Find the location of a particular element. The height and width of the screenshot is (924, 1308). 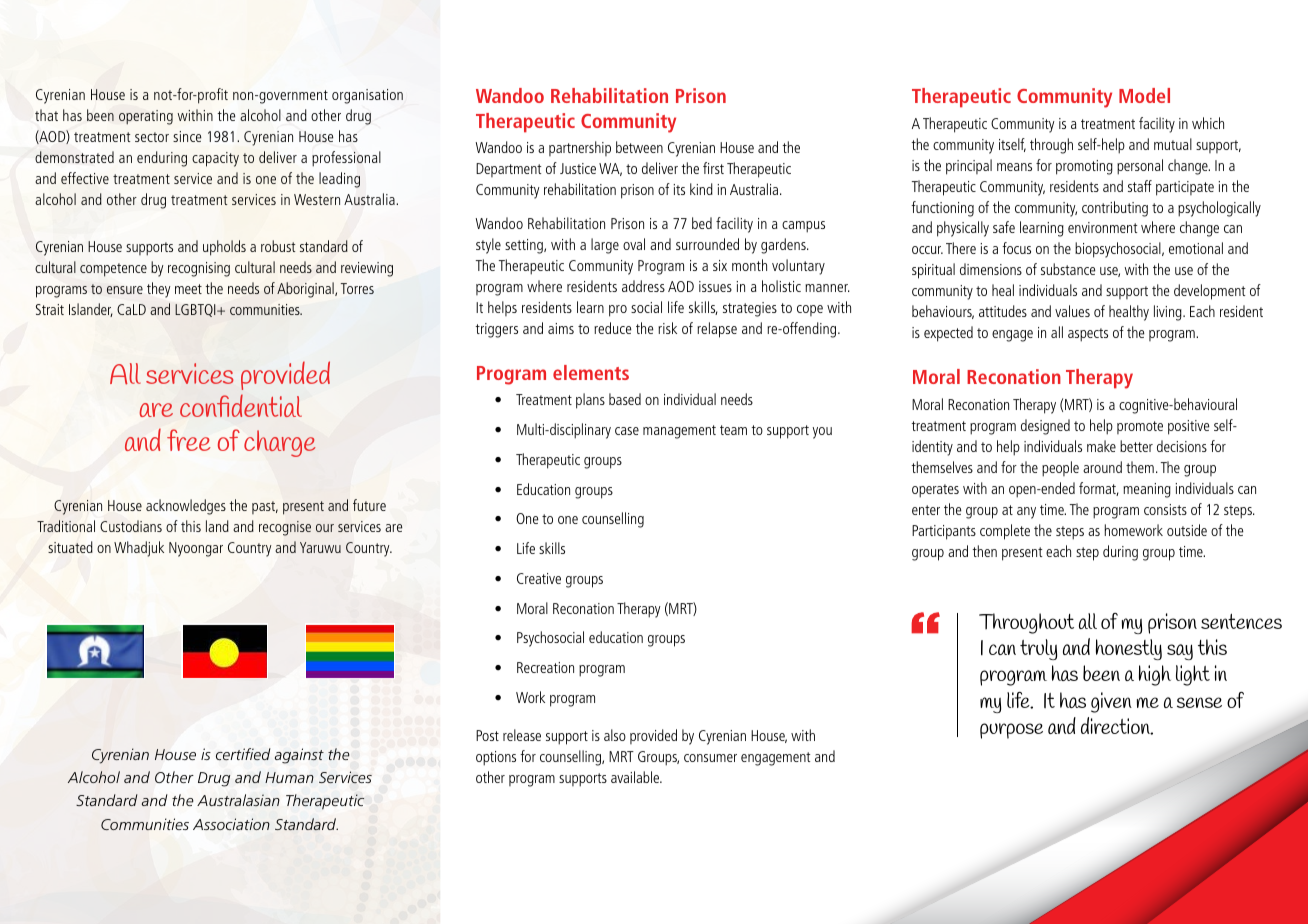

case is located at coordinates (627, 431).
